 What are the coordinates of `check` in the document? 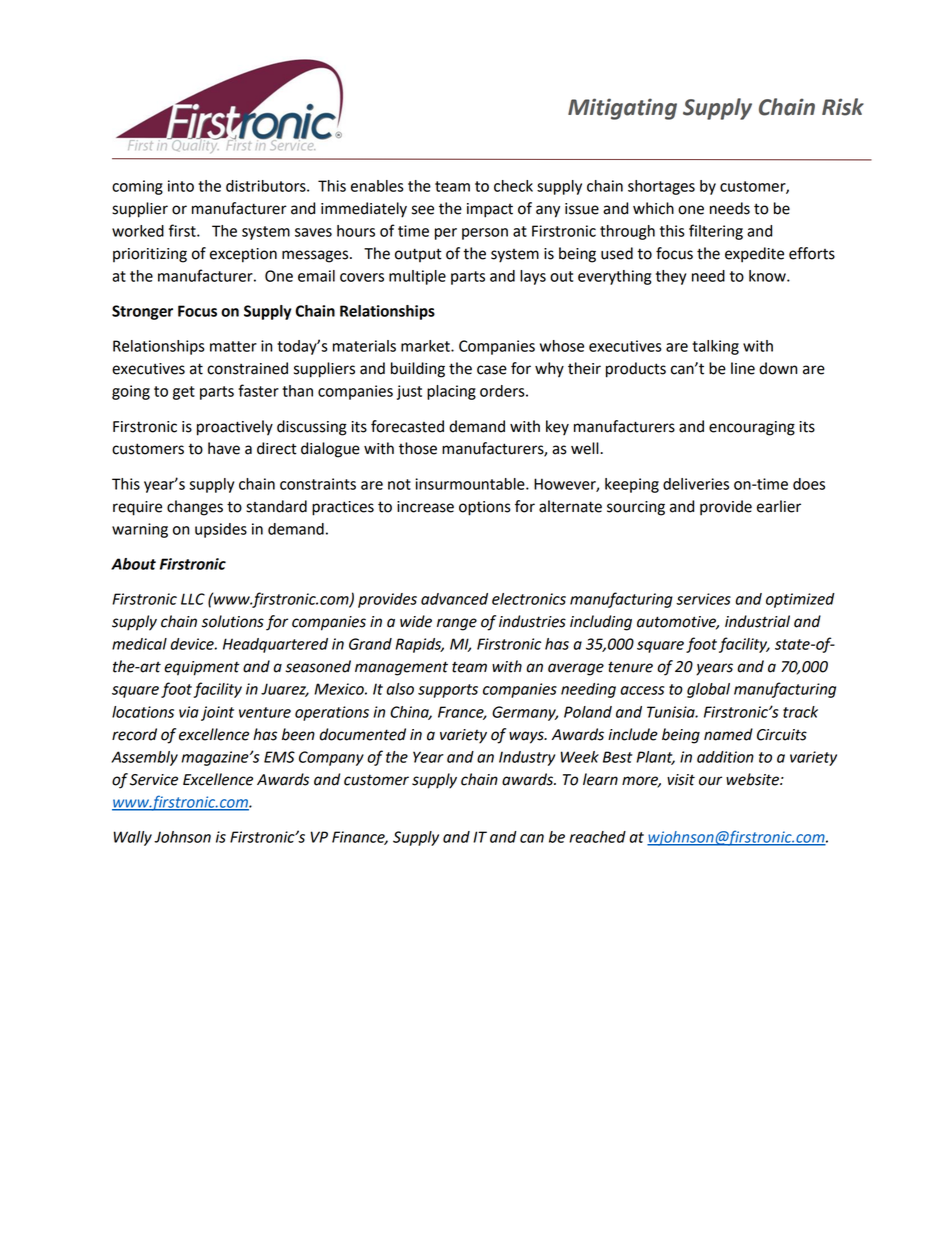 It's located at (513, 186).
